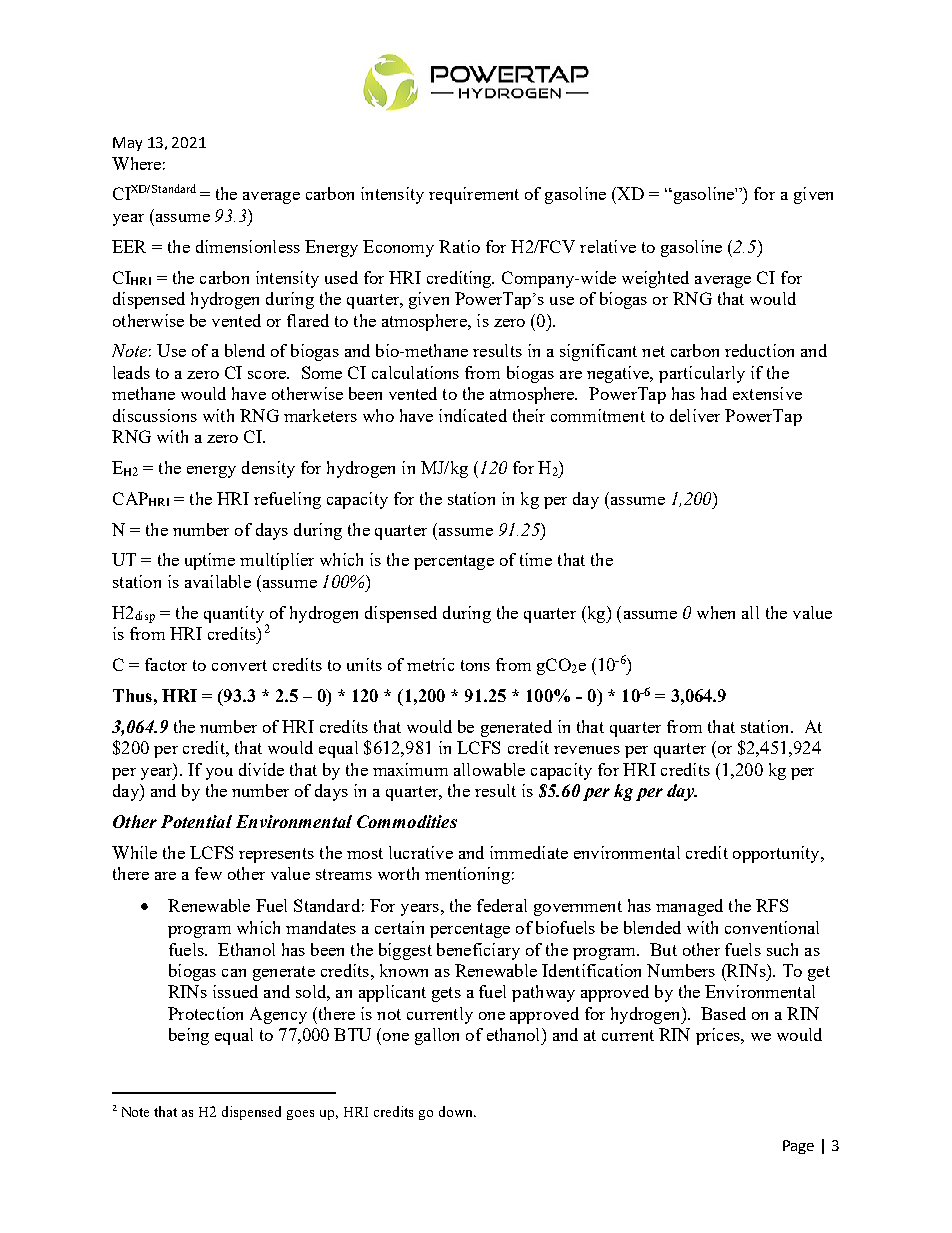 This screenshot has width=952, height=1233. What do you see at coordinates (136, 163) in the screenshot?
I see `Where` at bounding box center [136, 163].
